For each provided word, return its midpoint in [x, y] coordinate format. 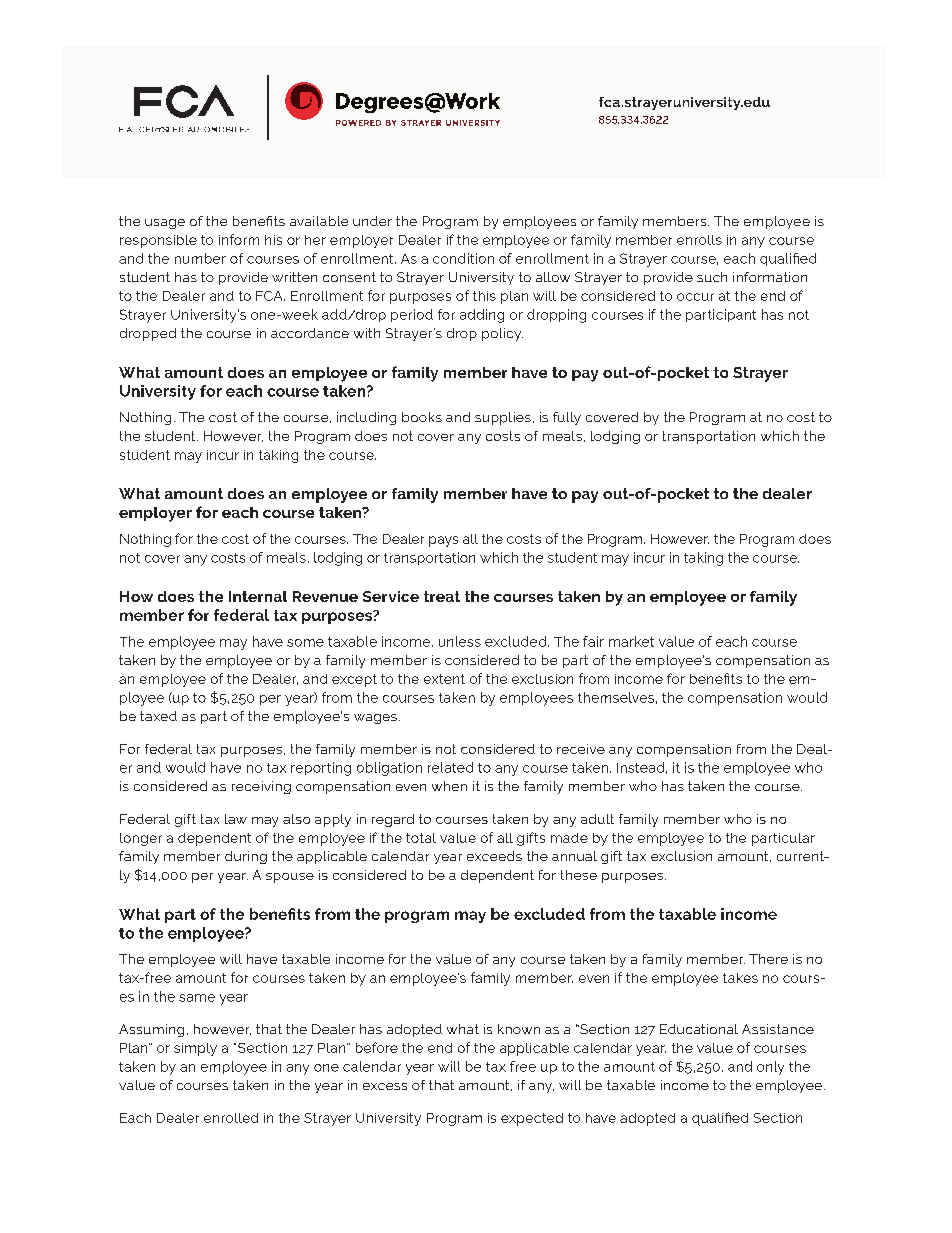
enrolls [699, 240]
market [631, 641]
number [200, 258]
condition [463, 258]
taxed [158, 716]
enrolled [231, 1118]
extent [444, 679]
